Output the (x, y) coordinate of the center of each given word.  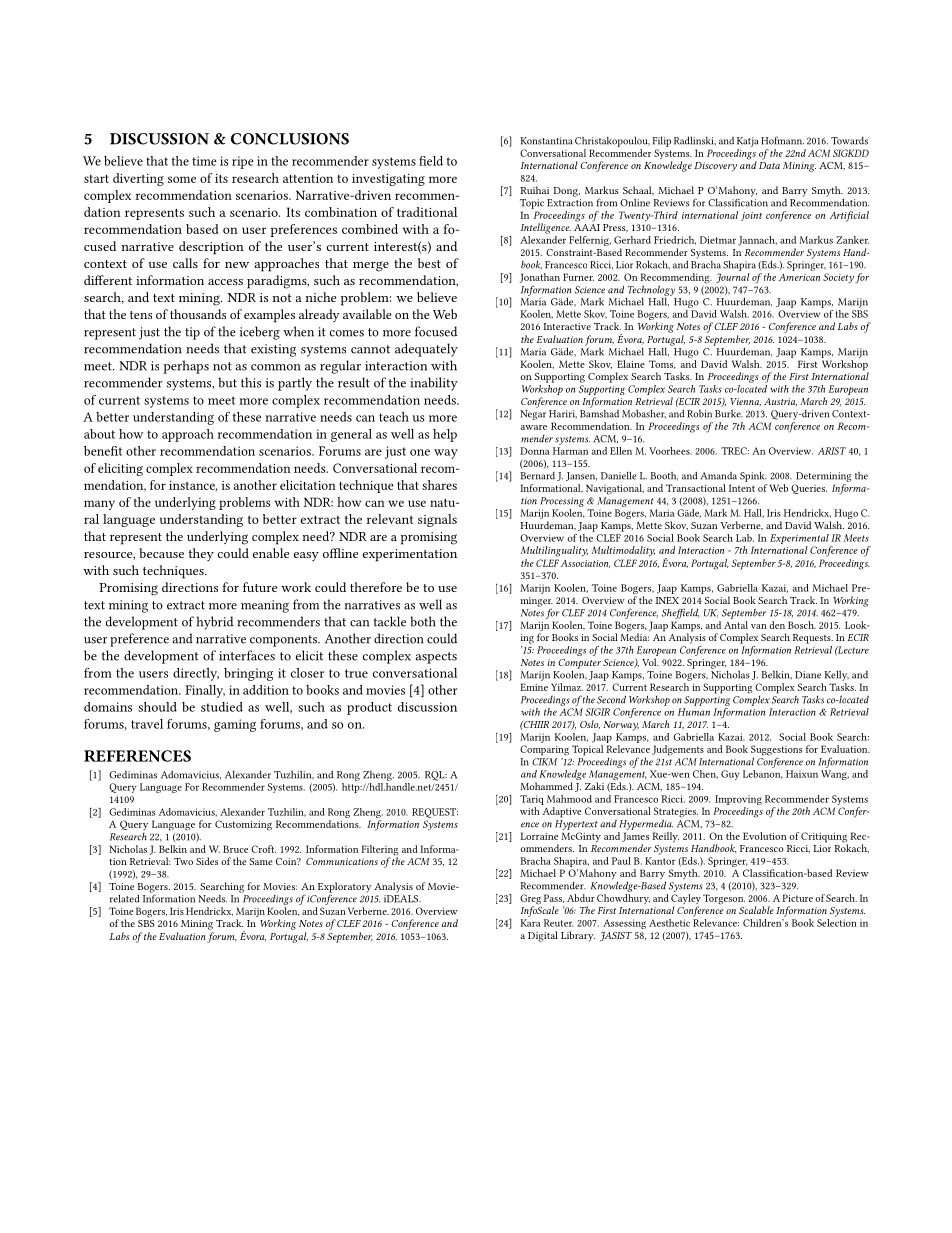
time (204, 161)
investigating (388, 180)
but (227, 382)
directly (196, 674)
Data (769, 165)
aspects (436, 658)
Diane (808, 675)
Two (183, 861)
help (445, 435)
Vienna (746, 402)
